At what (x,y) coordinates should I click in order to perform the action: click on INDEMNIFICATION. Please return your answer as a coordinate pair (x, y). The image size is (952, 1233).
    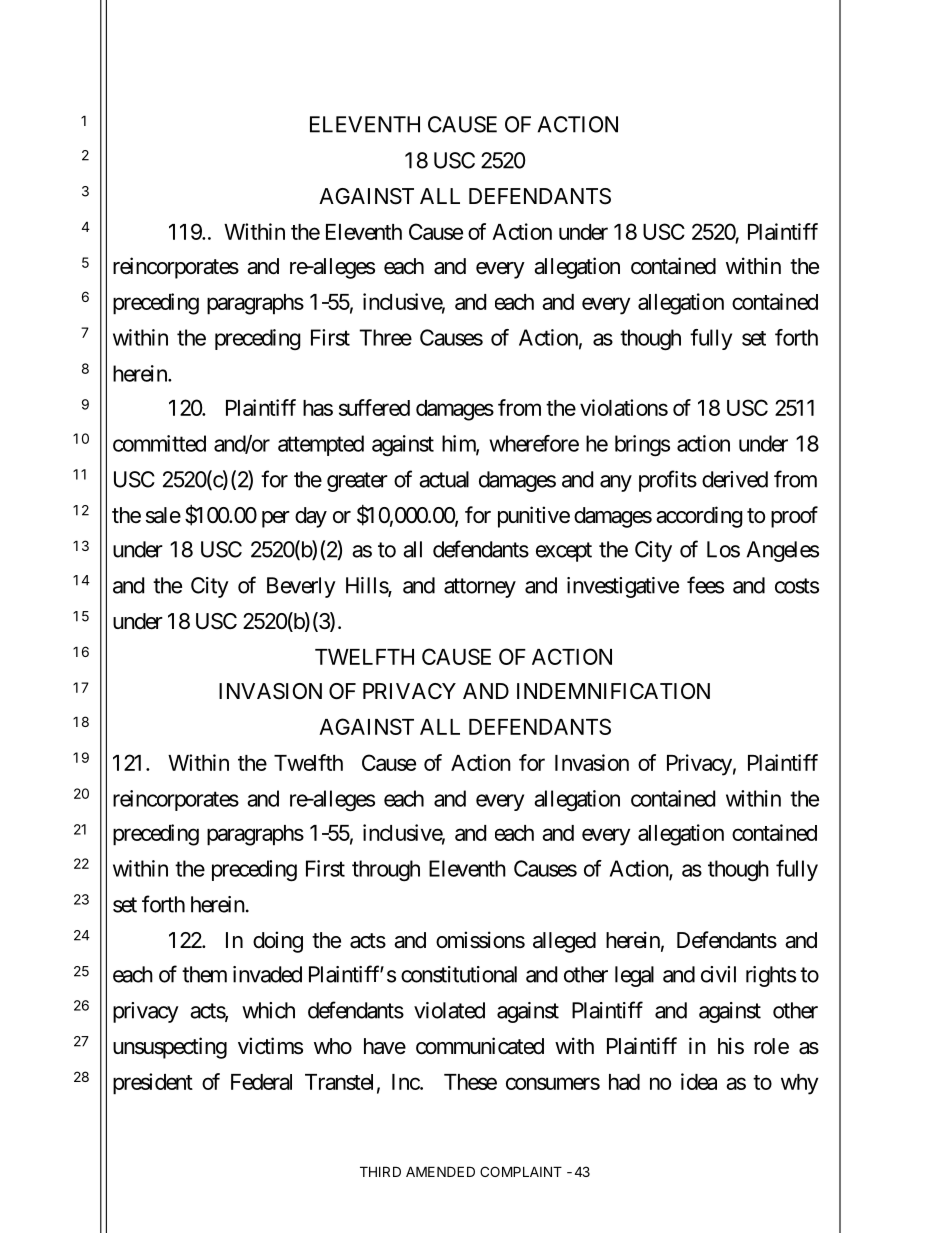
    Looking at the image, I should click on (613, 691).
